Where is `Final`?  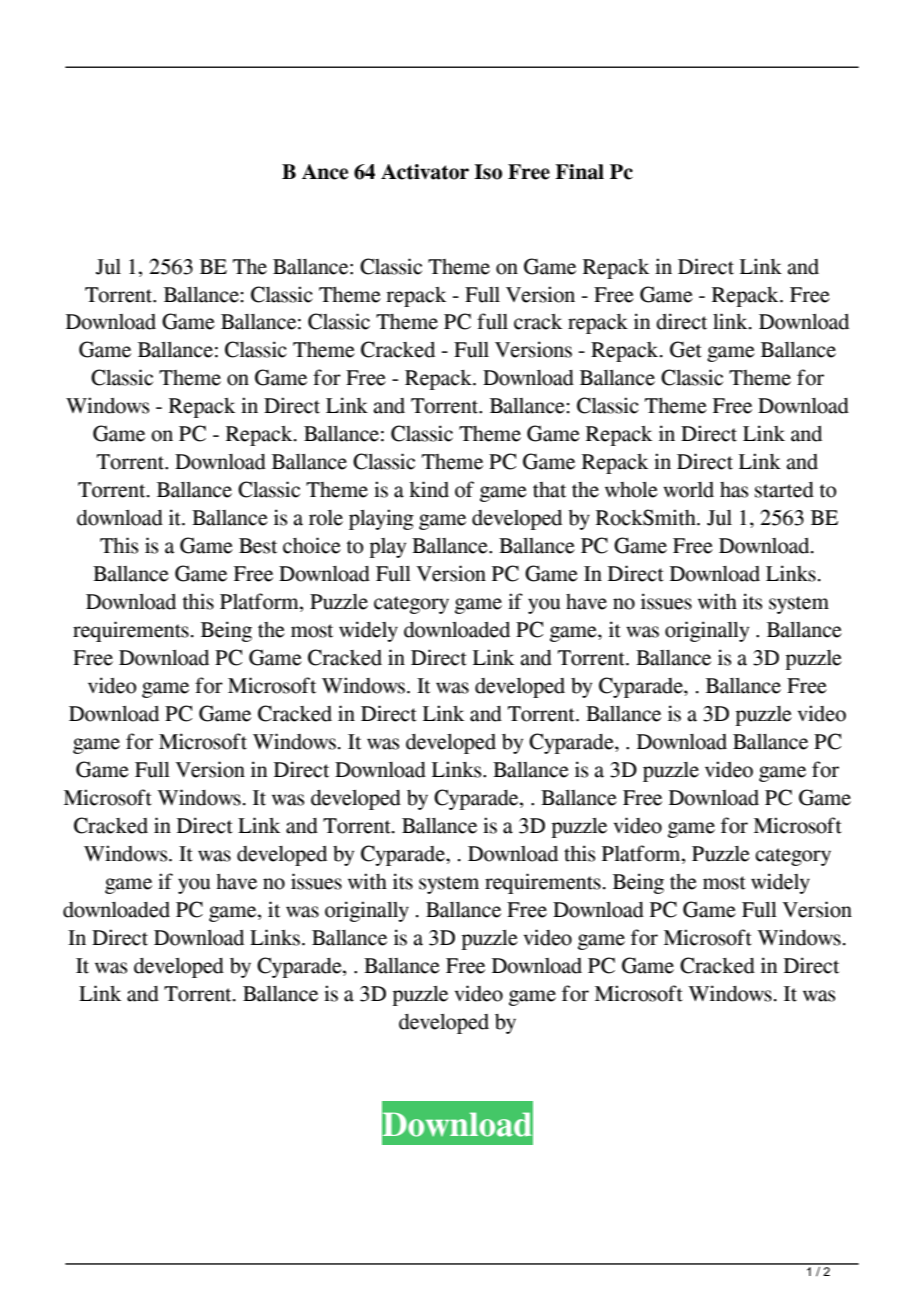
Final is located at coordinates (579, 172).
